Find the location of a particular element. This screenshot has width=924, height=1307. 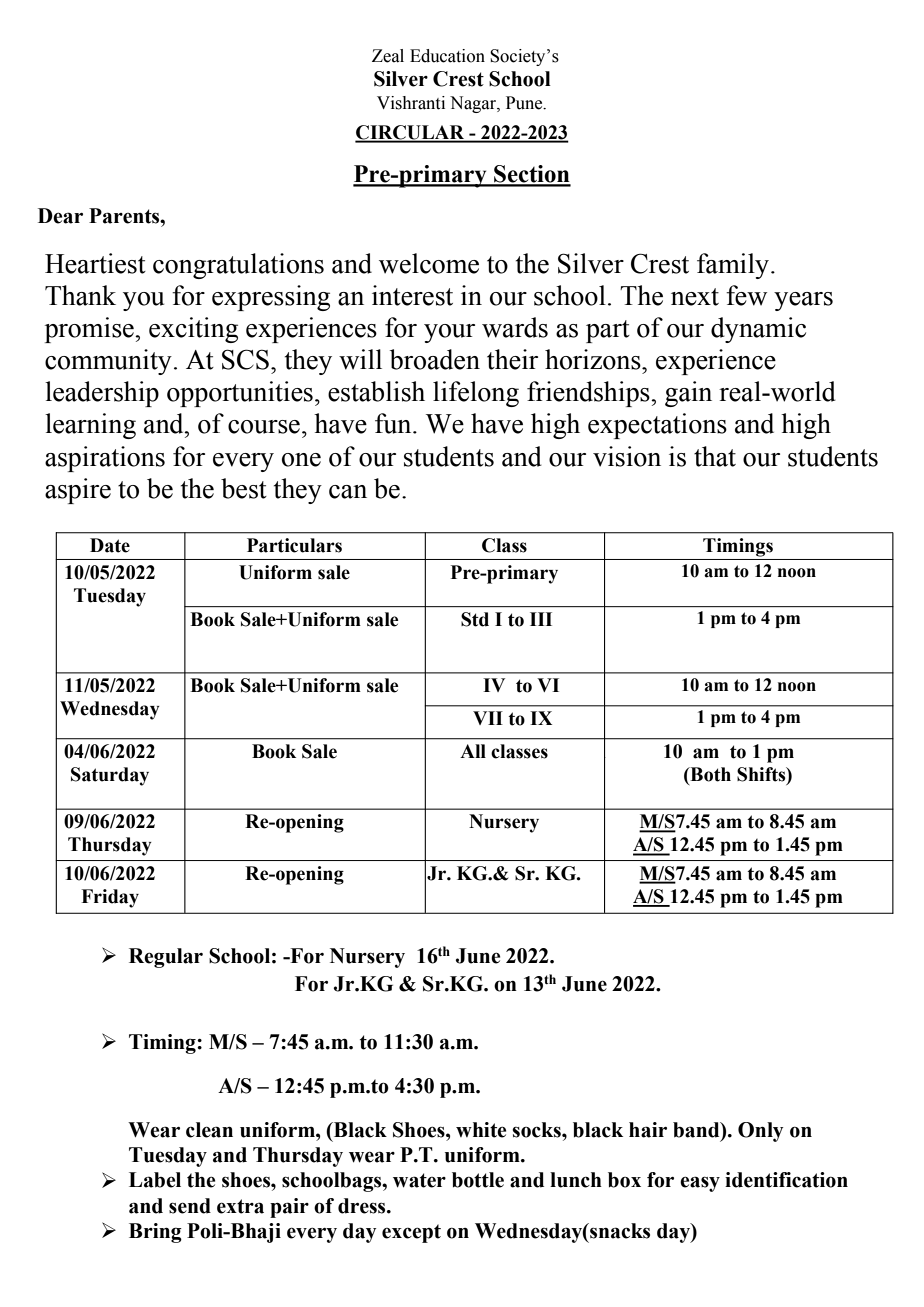

All is located at coordinates (473, 751).
